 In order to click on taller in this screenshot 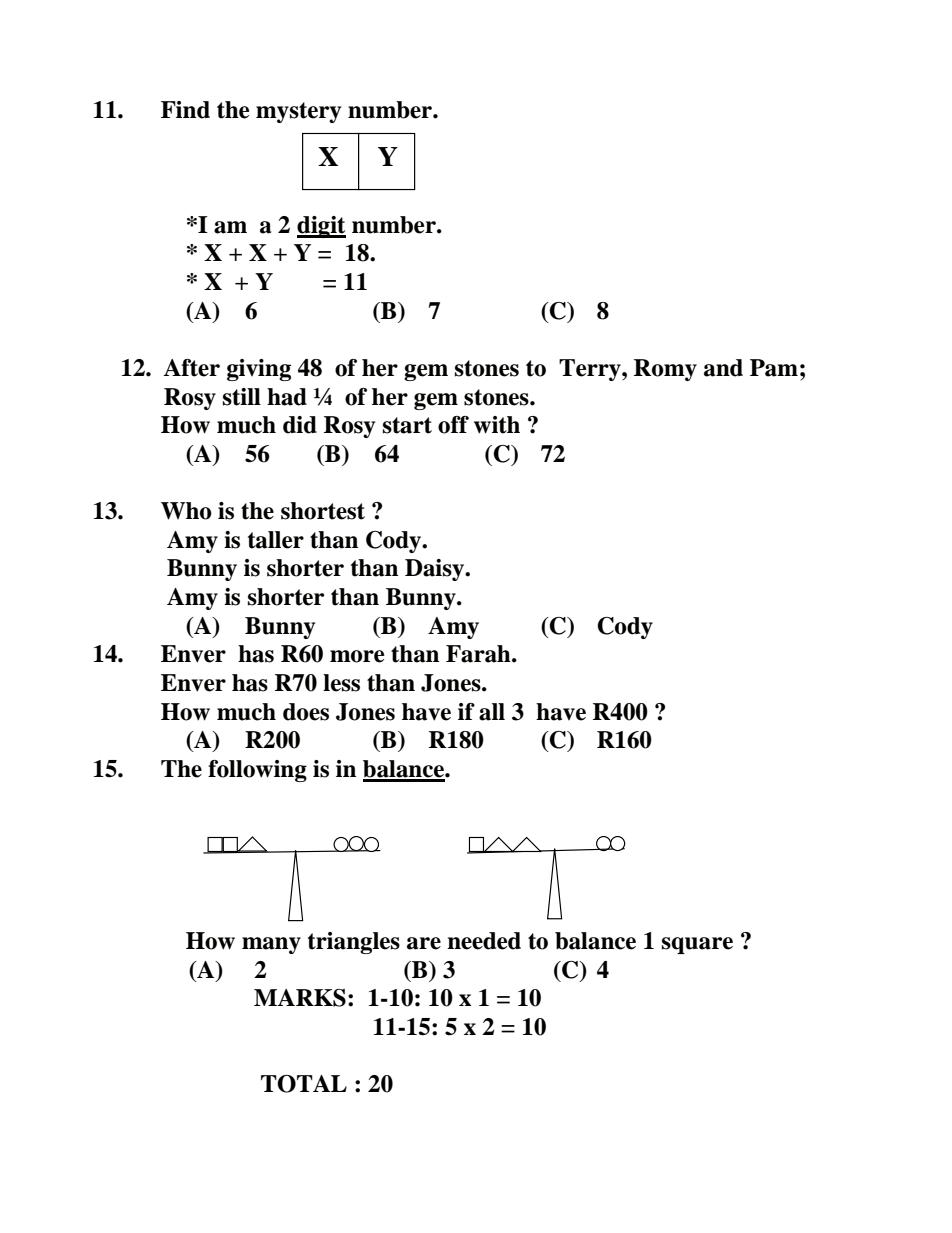, I will do `click(276, 540)`.
